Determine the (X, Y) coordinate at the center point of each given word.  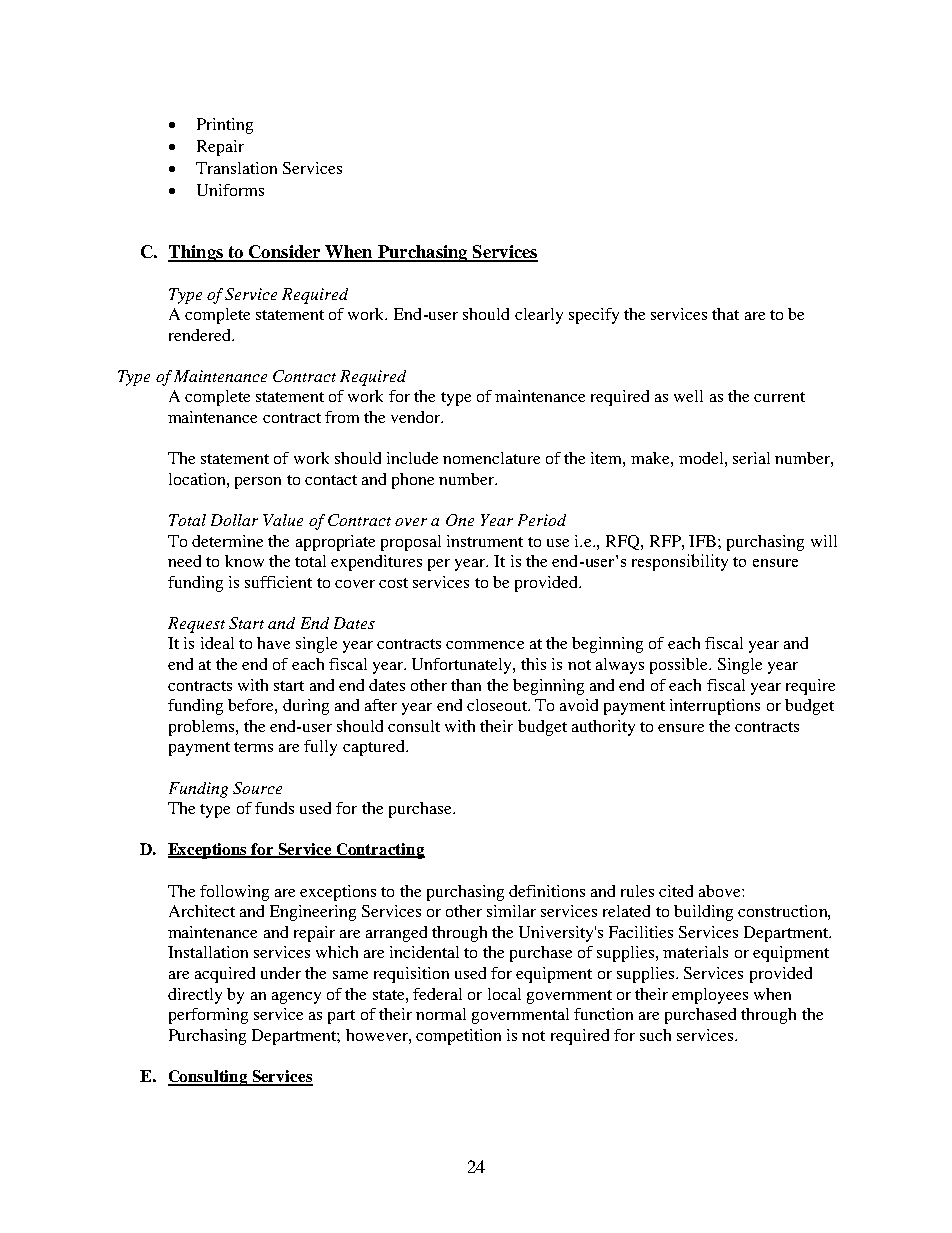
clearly (539, 316)
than (466, 685)
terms (253, 747)
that (725, 314)
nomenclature (491, 458)
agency (296, 998)
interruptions (715, 707)
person (258, 483)
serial (751, 458)
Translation (236, 168)
